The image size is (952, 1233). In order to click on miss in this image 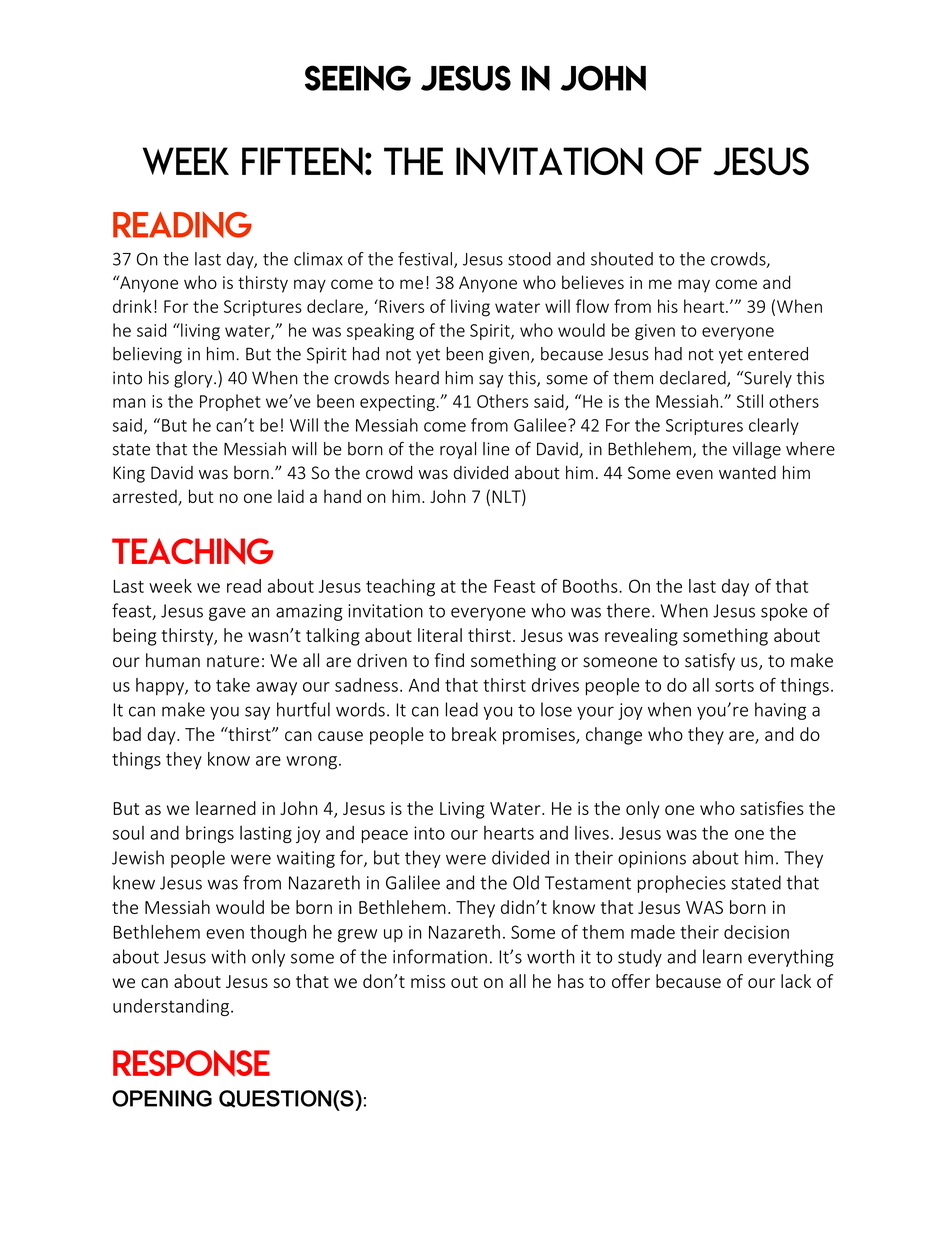, I will do `click(428, 981)`.
